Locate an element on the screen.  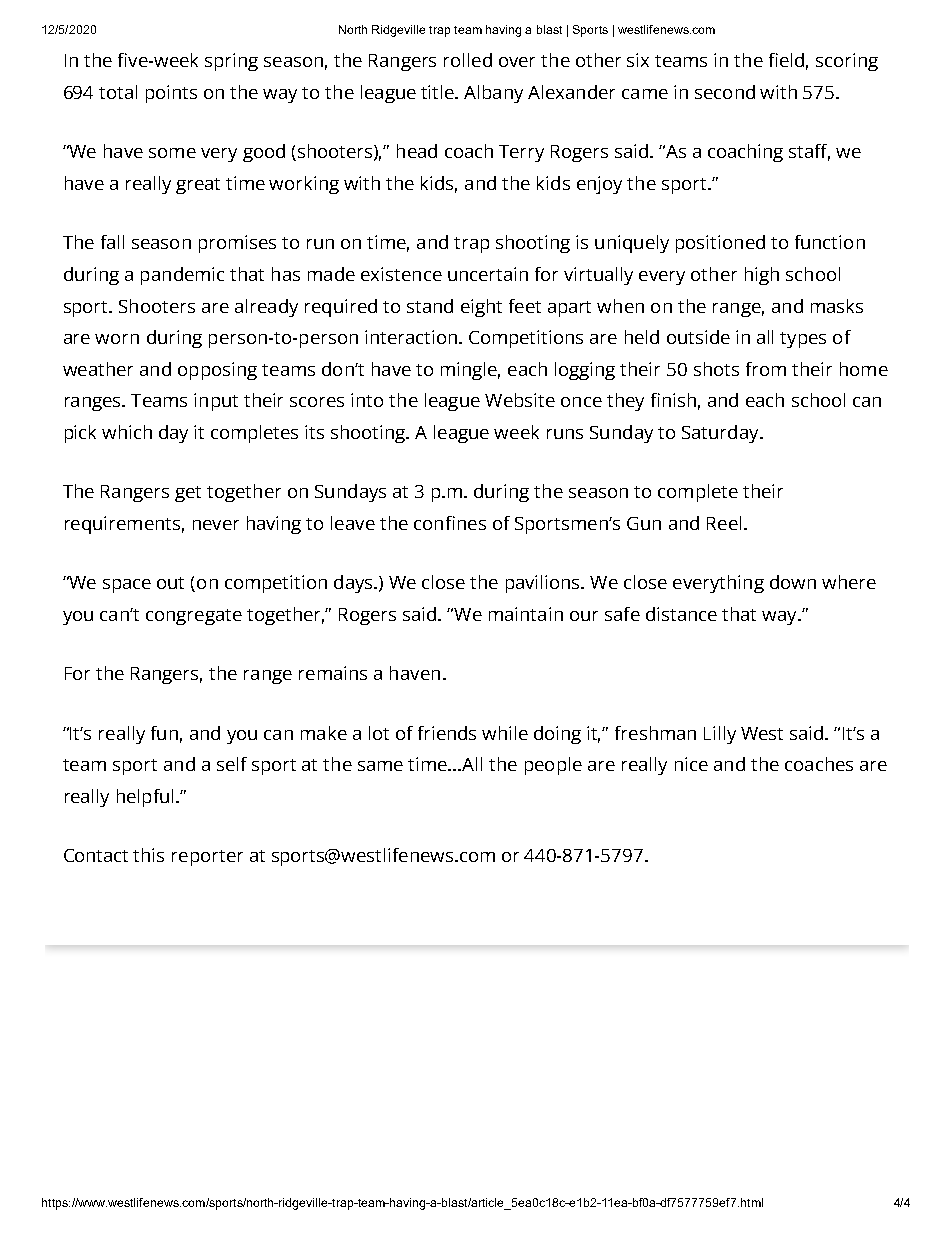
uncertain is located at coordinates (488, 274).
